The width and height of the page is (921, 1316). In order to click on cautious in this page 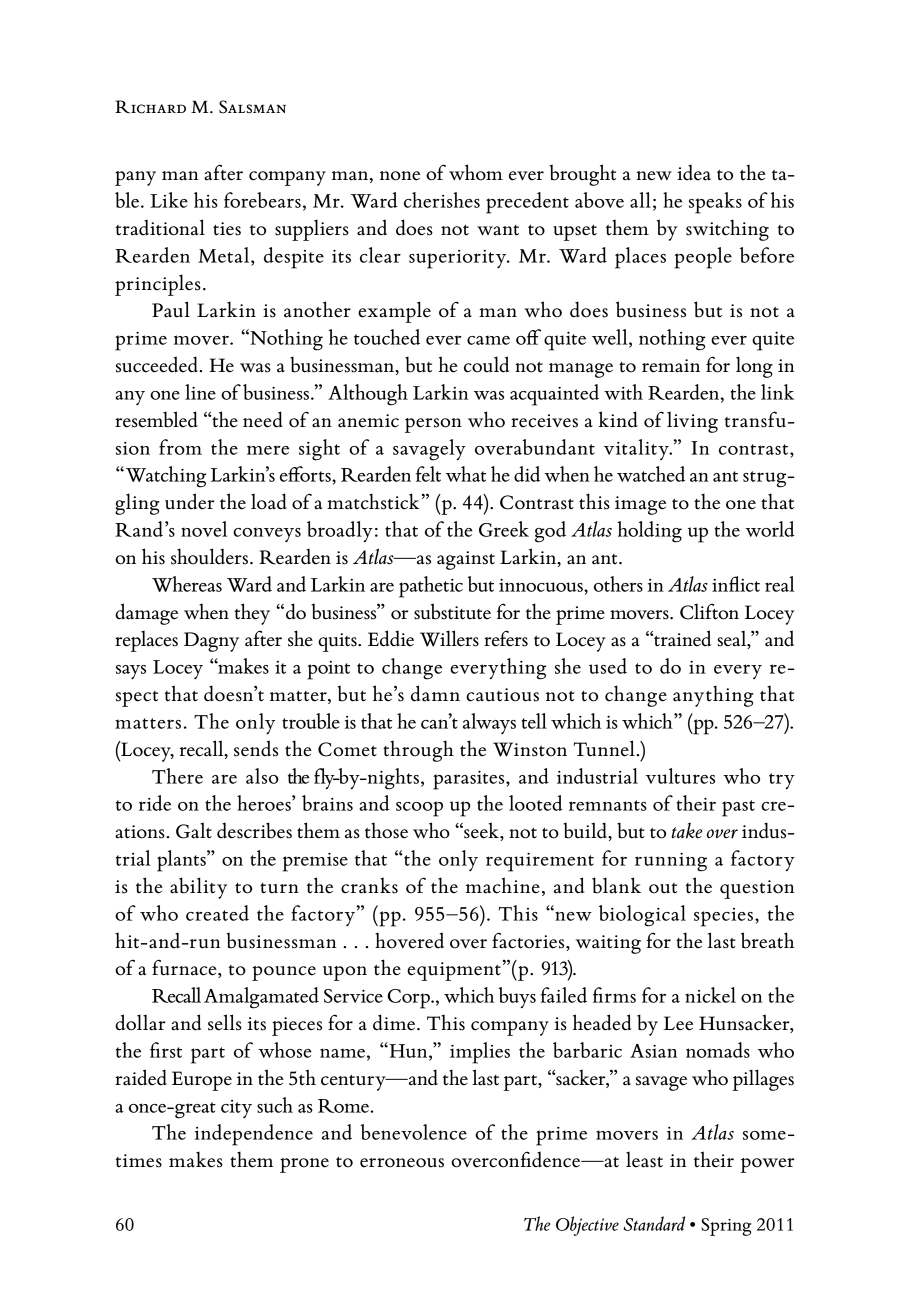, I will do `click(502, 695)`.
